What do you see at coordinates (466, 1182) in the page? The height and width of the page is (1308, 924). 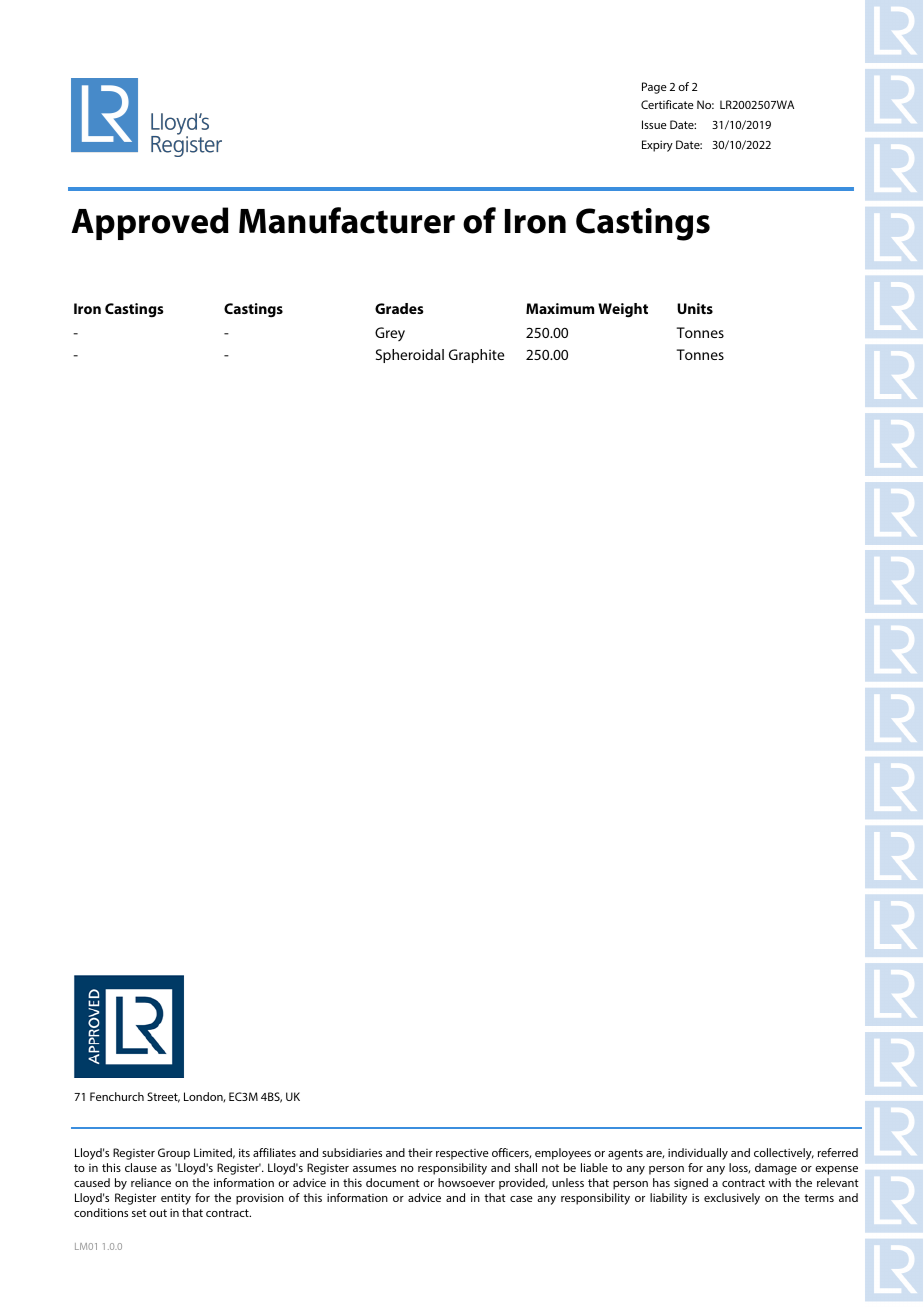 I see `howsoever` at bounding box center [466, 1182].
